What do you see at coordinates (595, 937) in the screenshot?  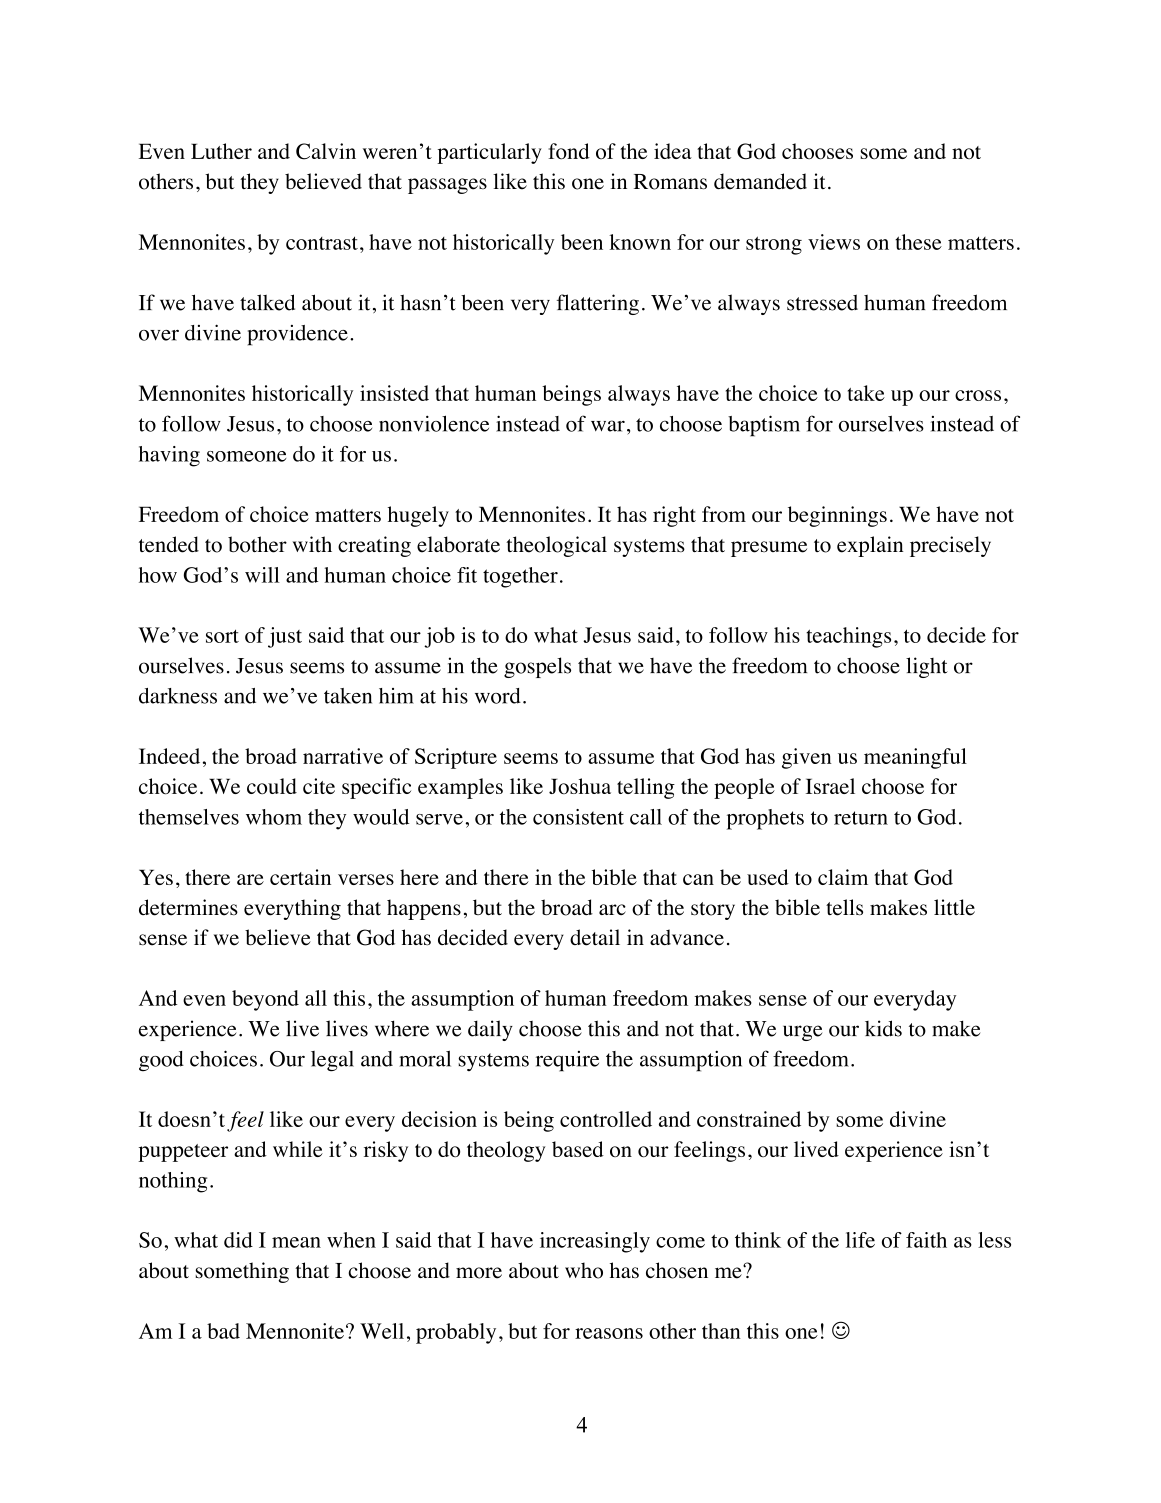 I see `detail` at bounding box center [595, 937].
